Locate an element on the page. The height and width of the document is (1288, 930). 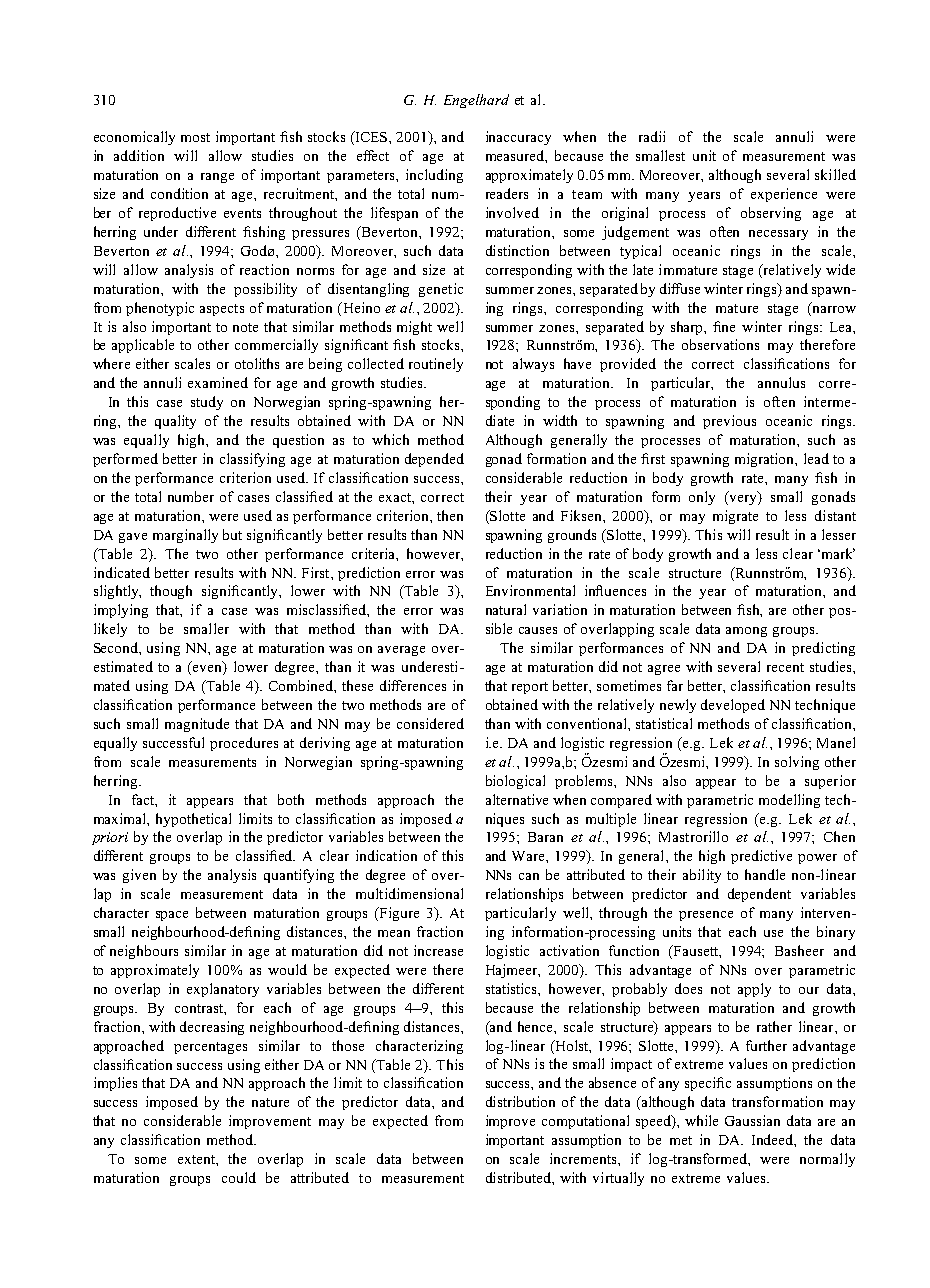
number is located at coordinates (191, 496).
